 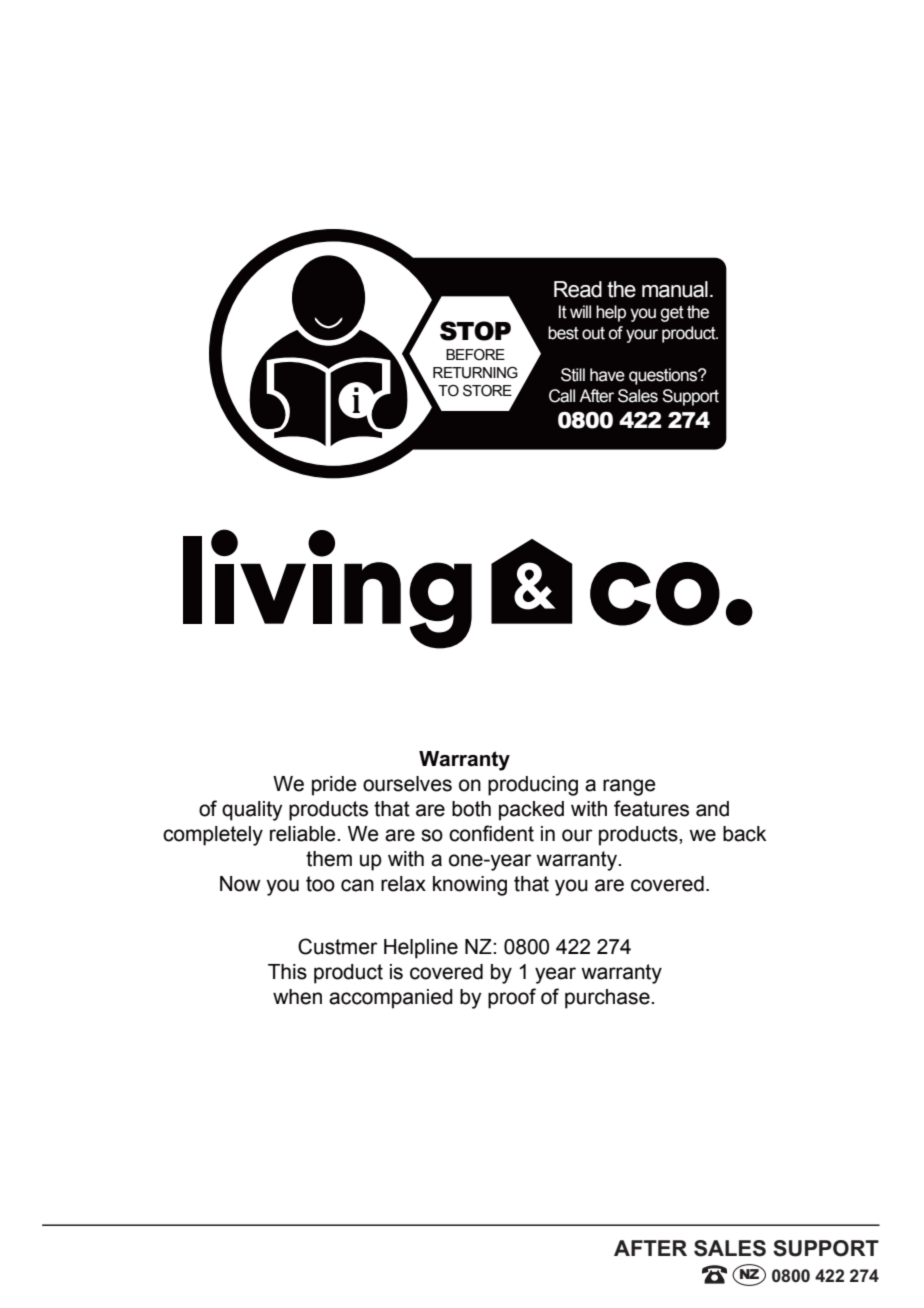 I want to click on get, so click(x=672, y=314).
